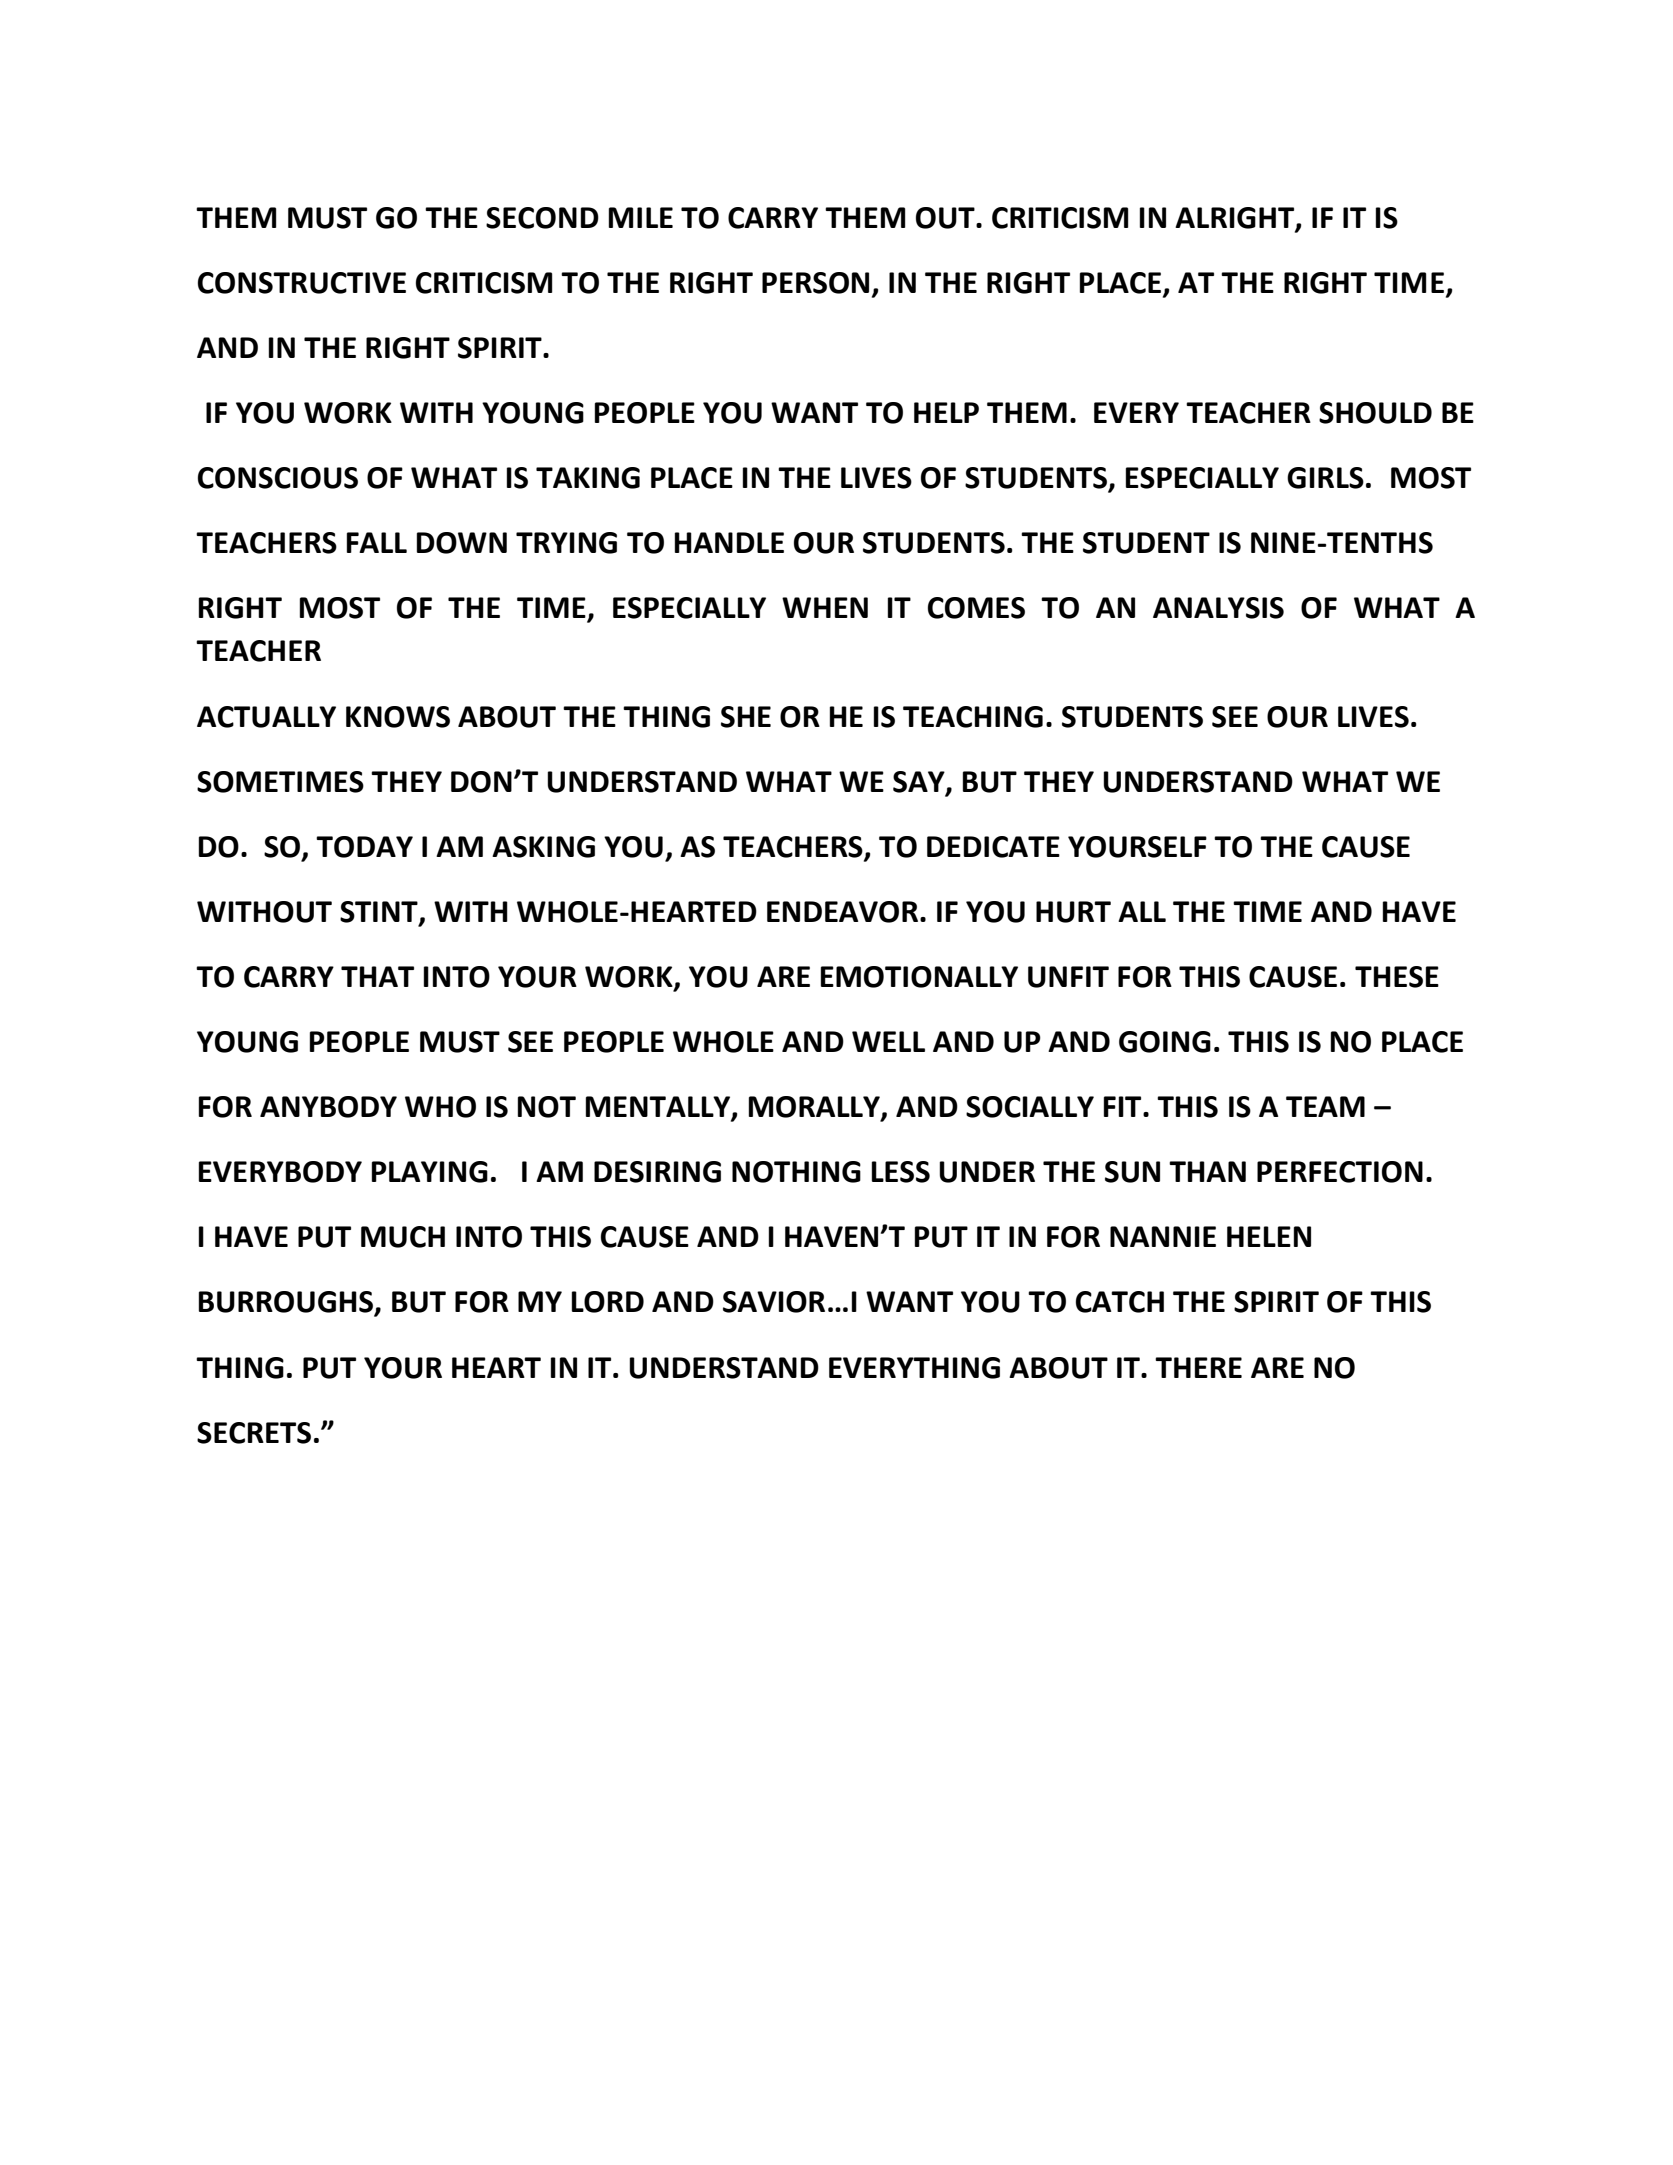 The image size is (1673, 2165). Describe the element at coordinates (608, 1302) in the screenshot. I see `LORD` at that location.
